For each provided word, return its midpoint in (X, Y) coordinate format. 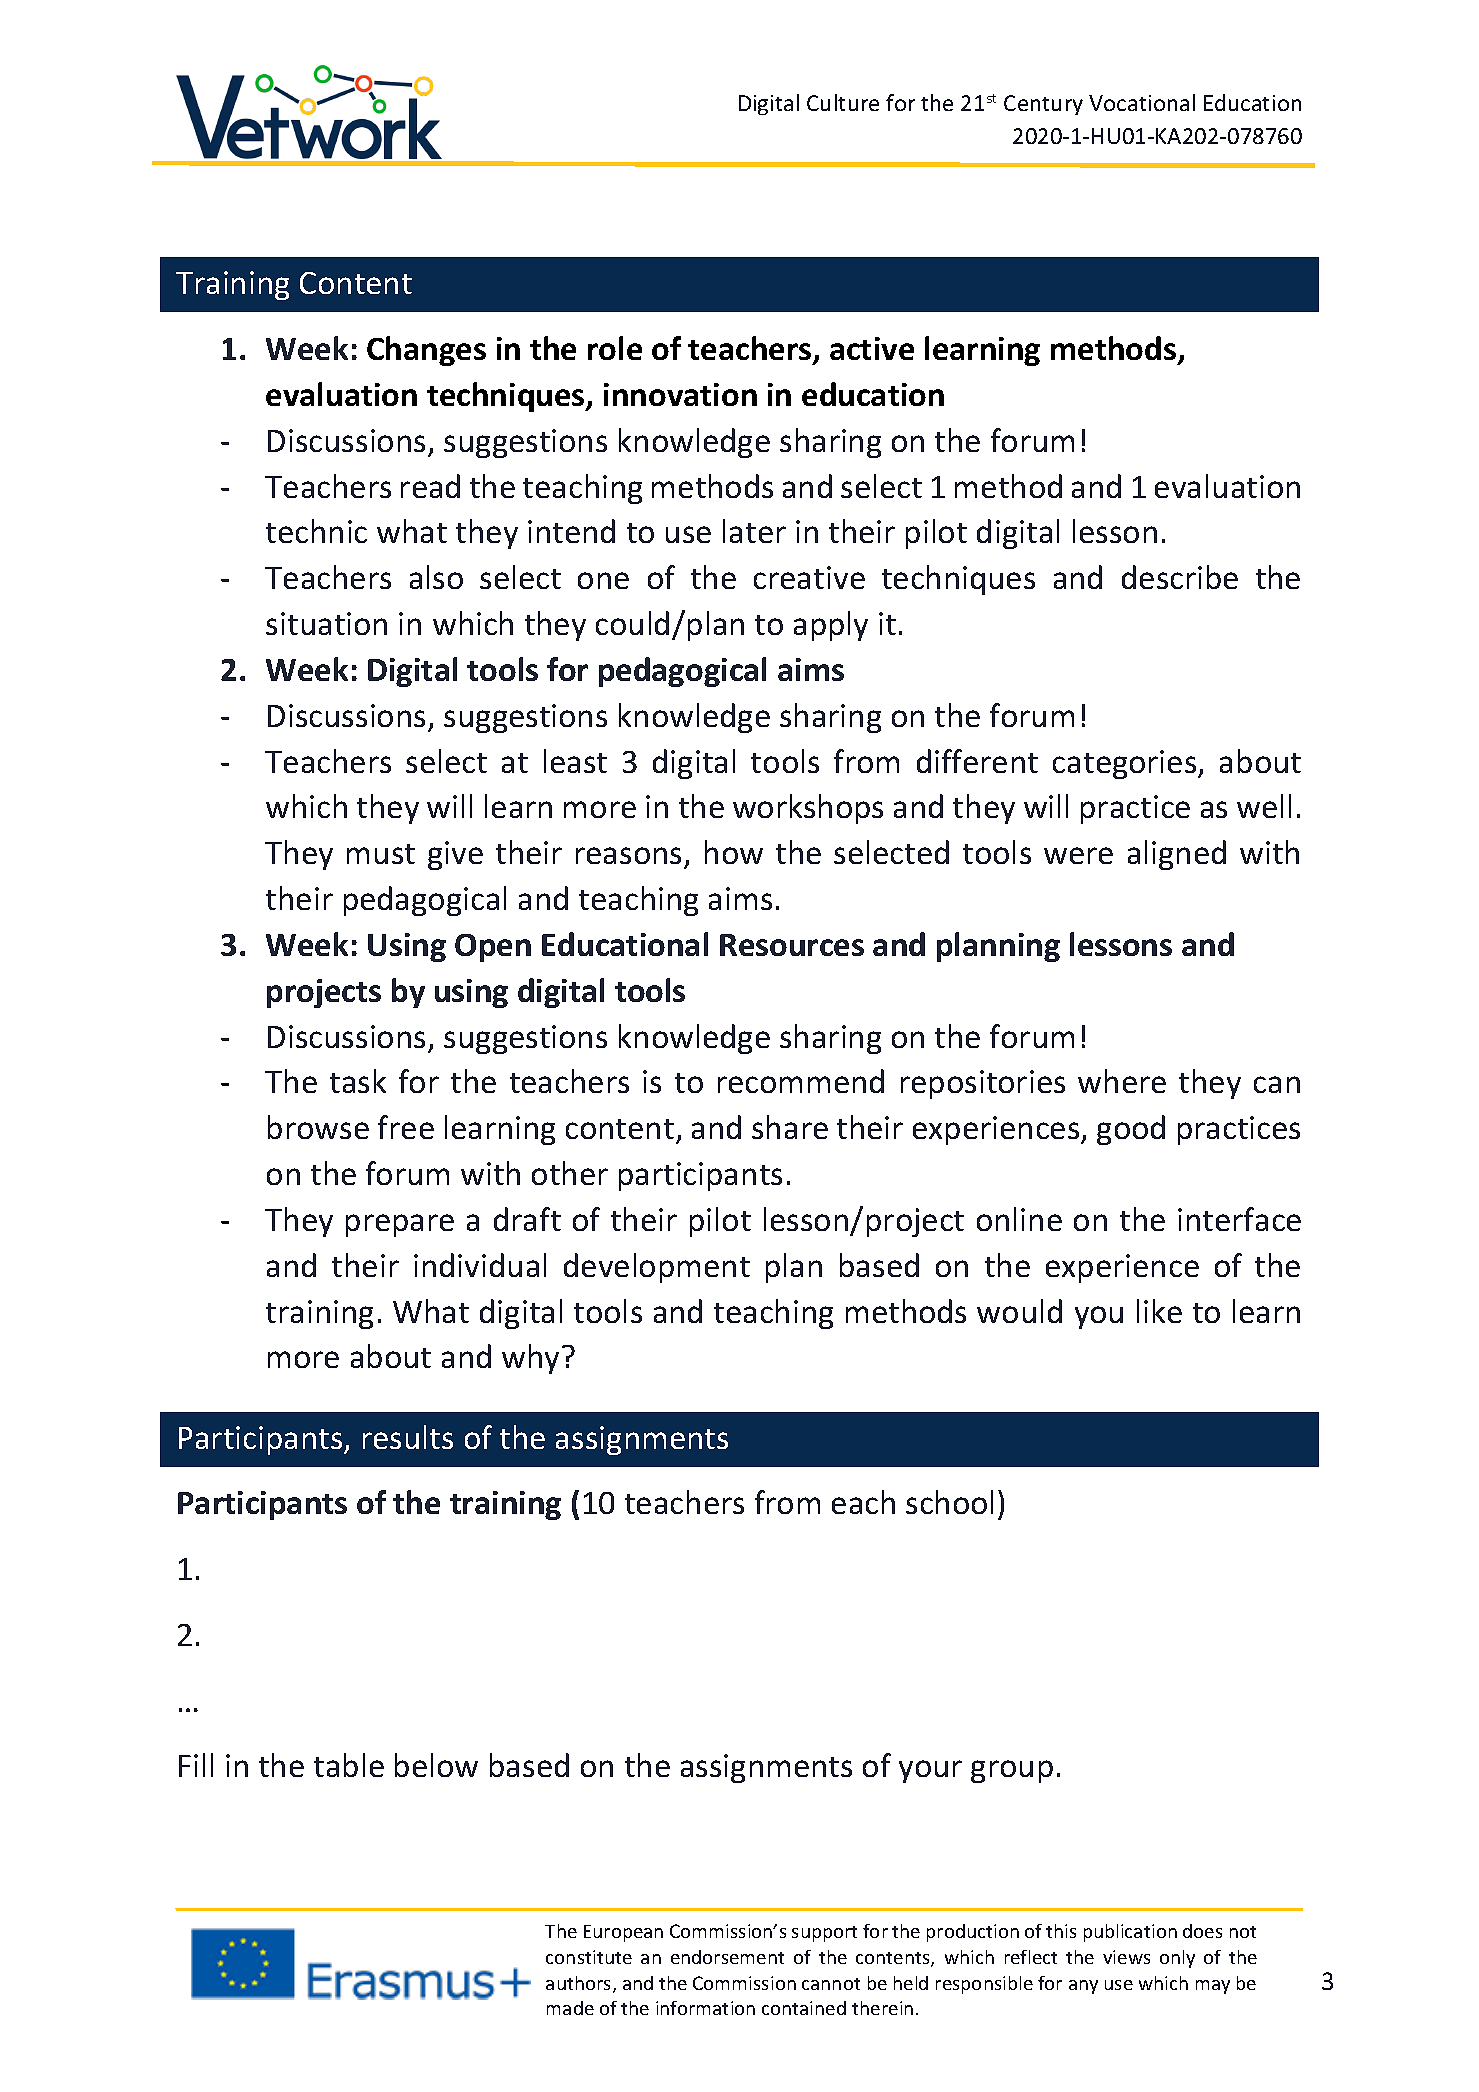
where (1122, 1081)
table (349, 1765)
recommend (801, 1081)
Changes (426, 351)
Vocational (1142, 102)
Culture (843, 102)
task (358, 1081)
